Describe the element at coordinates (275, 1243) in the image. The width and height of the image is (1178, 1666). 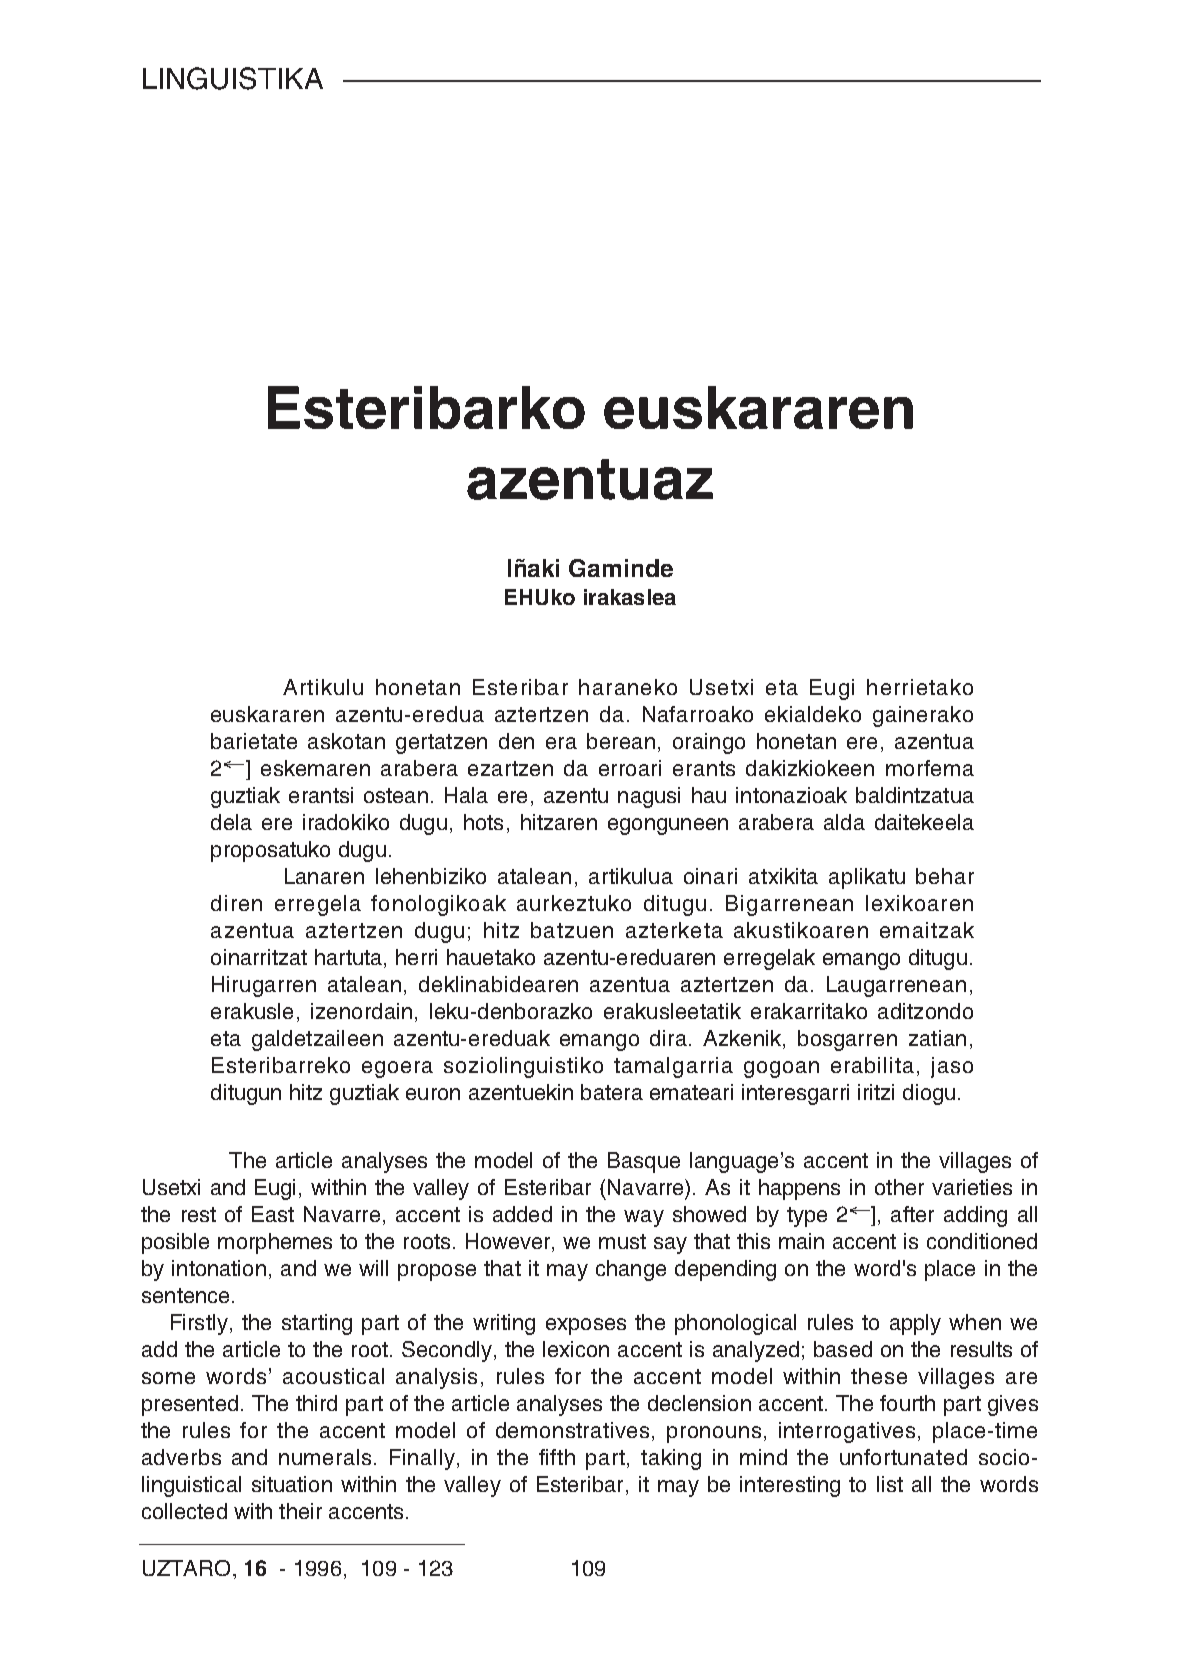
I see `morphemes` at that location.
